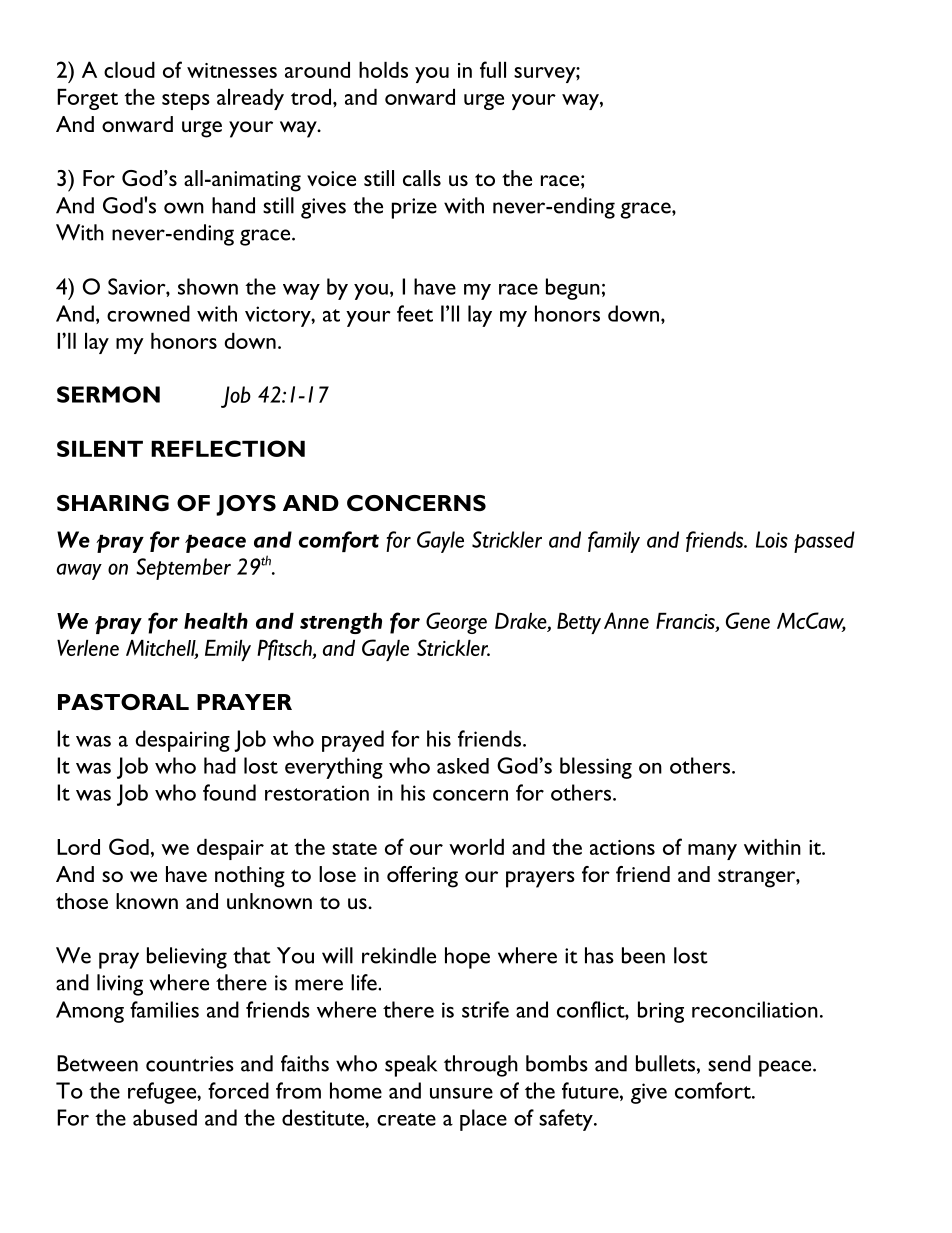 The image size is (952, 1233). I want to click on PASTORAL, so click(123, 702).
